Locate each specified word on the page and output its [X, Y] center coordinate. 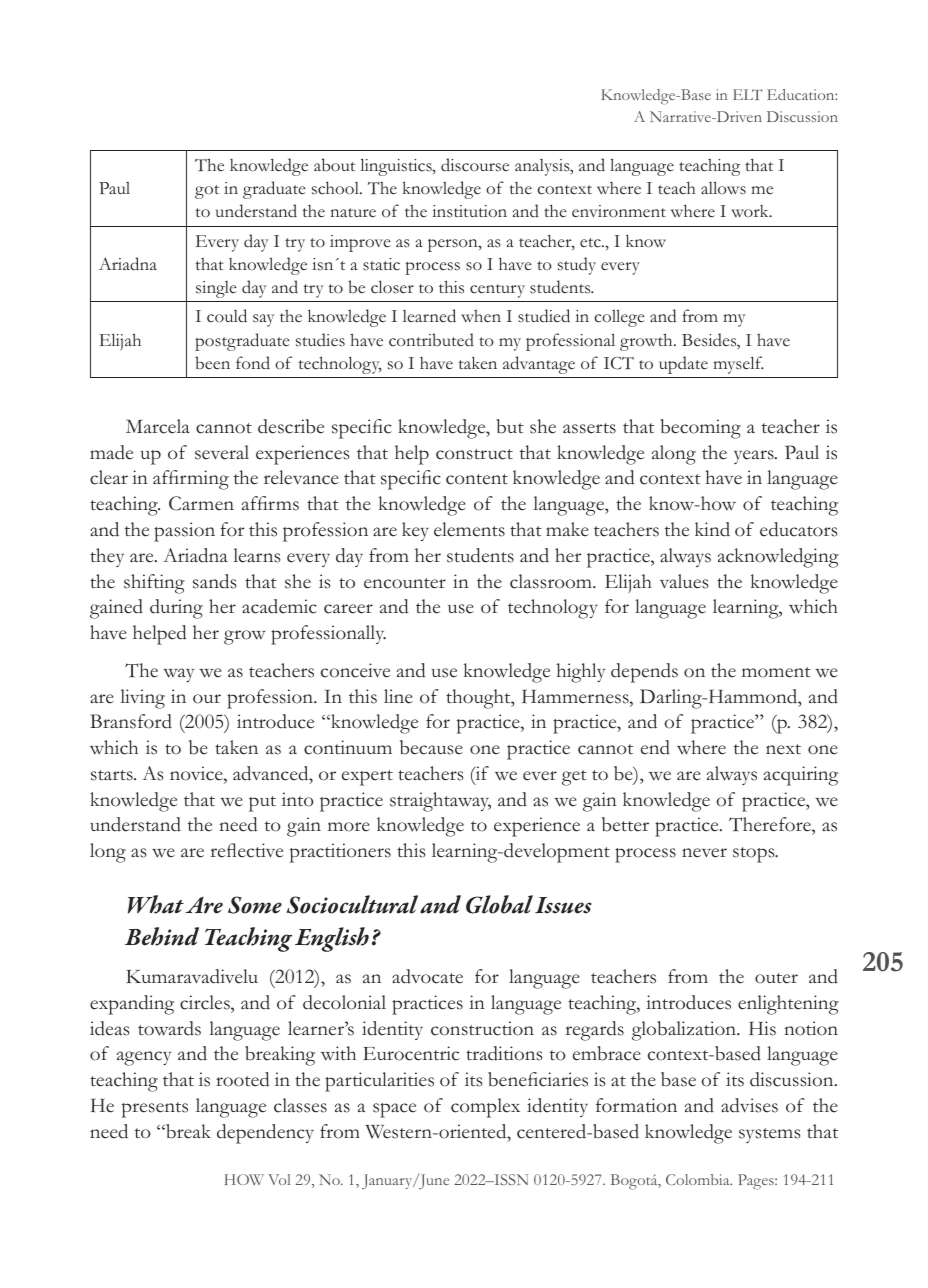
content [477, 479]
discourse [475, 165]
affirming [191, 480]
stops [755, 855]
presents [155, 1110]
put [262, 804]
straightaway [440, 802]
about [334, 165]
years [755, 457]
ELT [747, 94]
